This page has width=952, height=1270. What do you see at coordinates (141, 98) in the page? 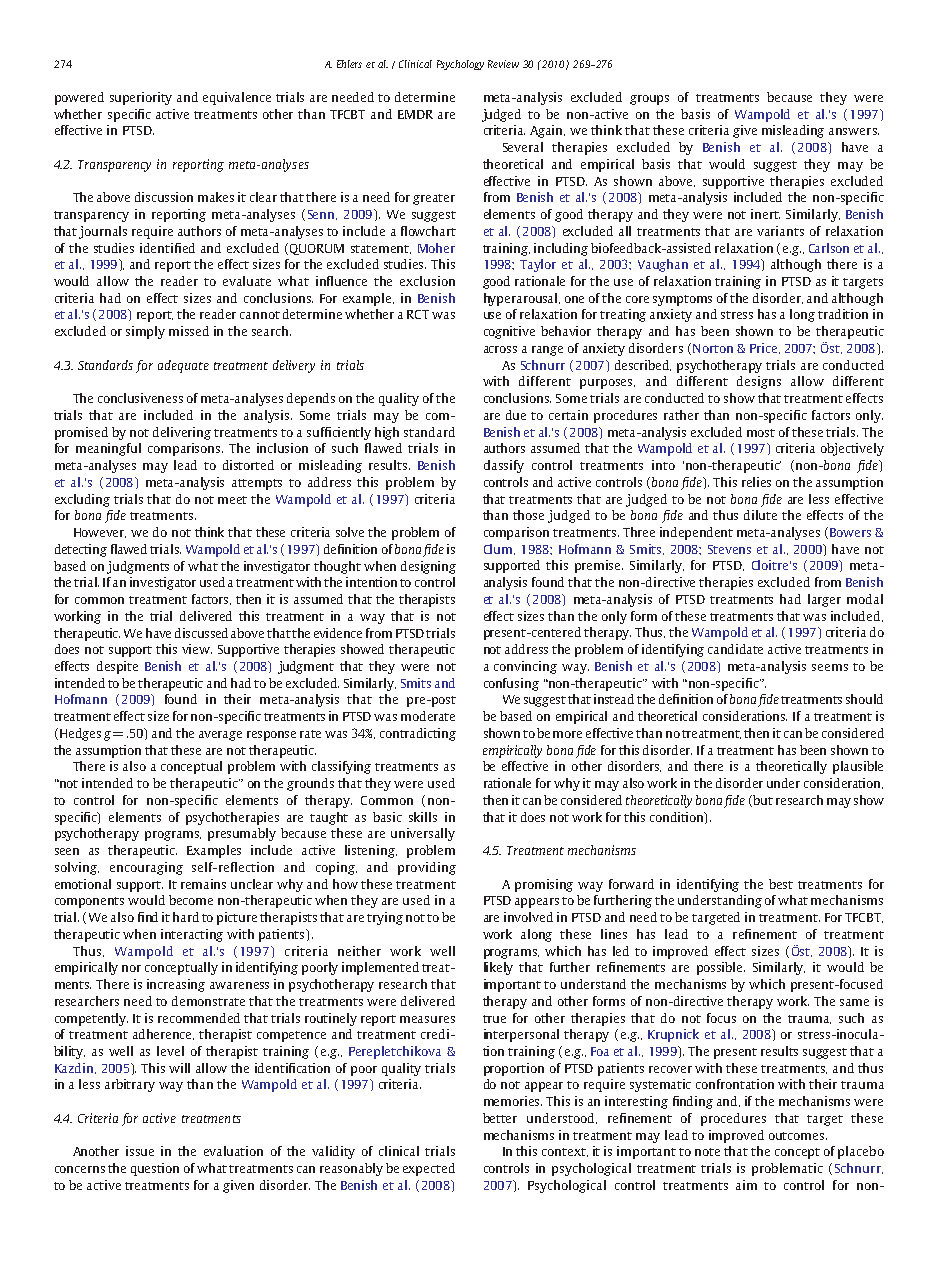
I see `superiority` at bounding box center [141, 98].
